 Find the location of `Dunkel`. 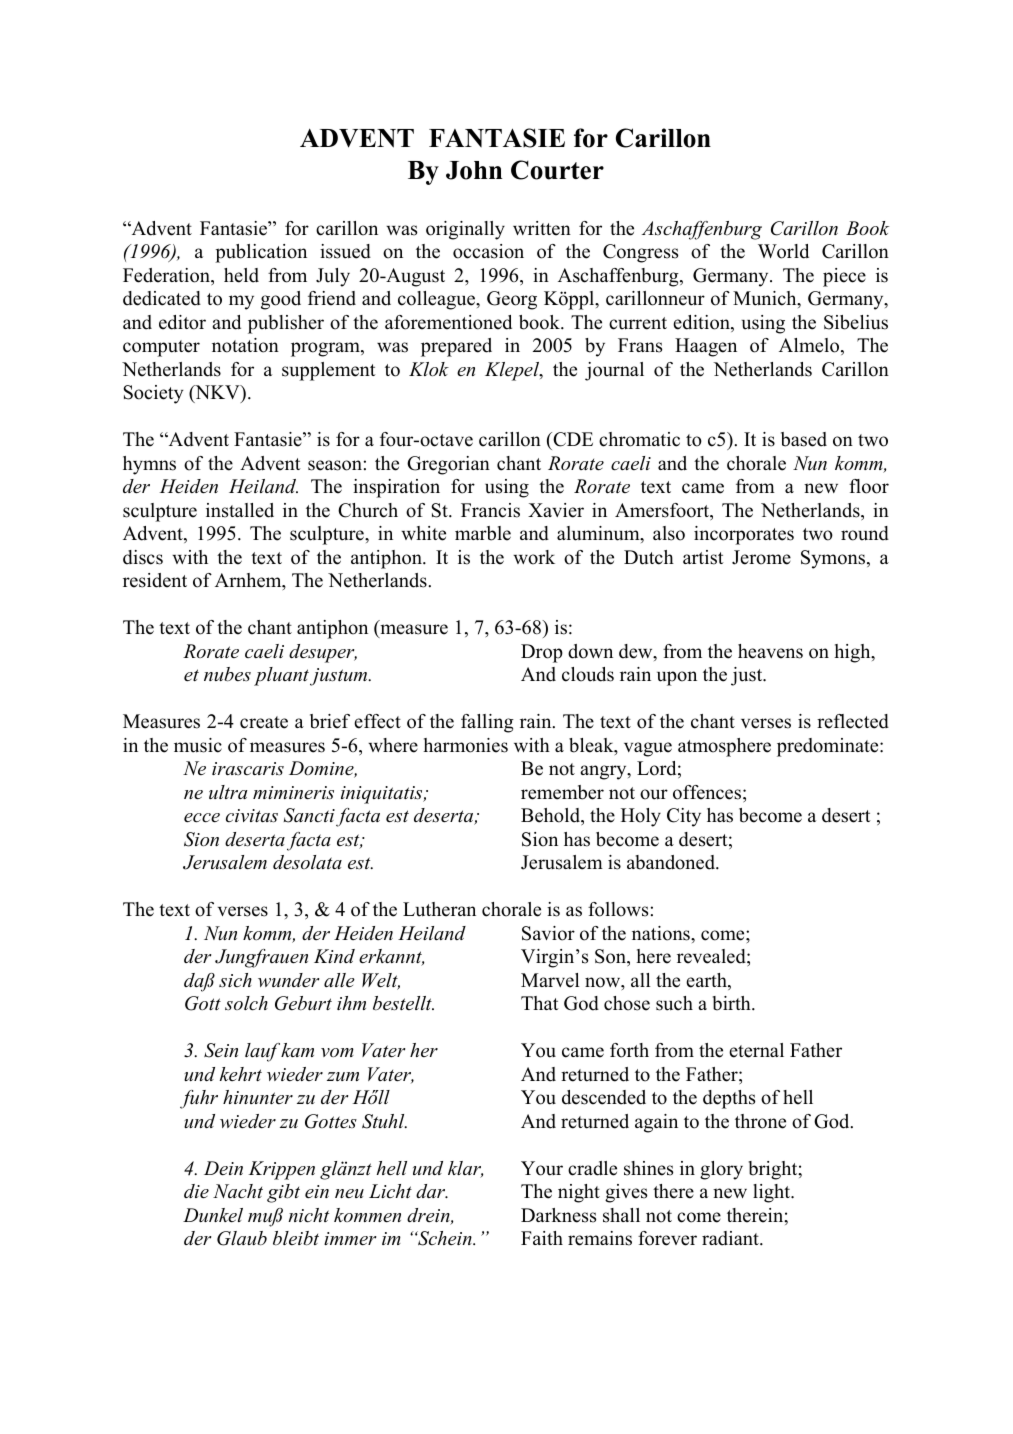

Dunkel is located at coordinates (213, 1215).
